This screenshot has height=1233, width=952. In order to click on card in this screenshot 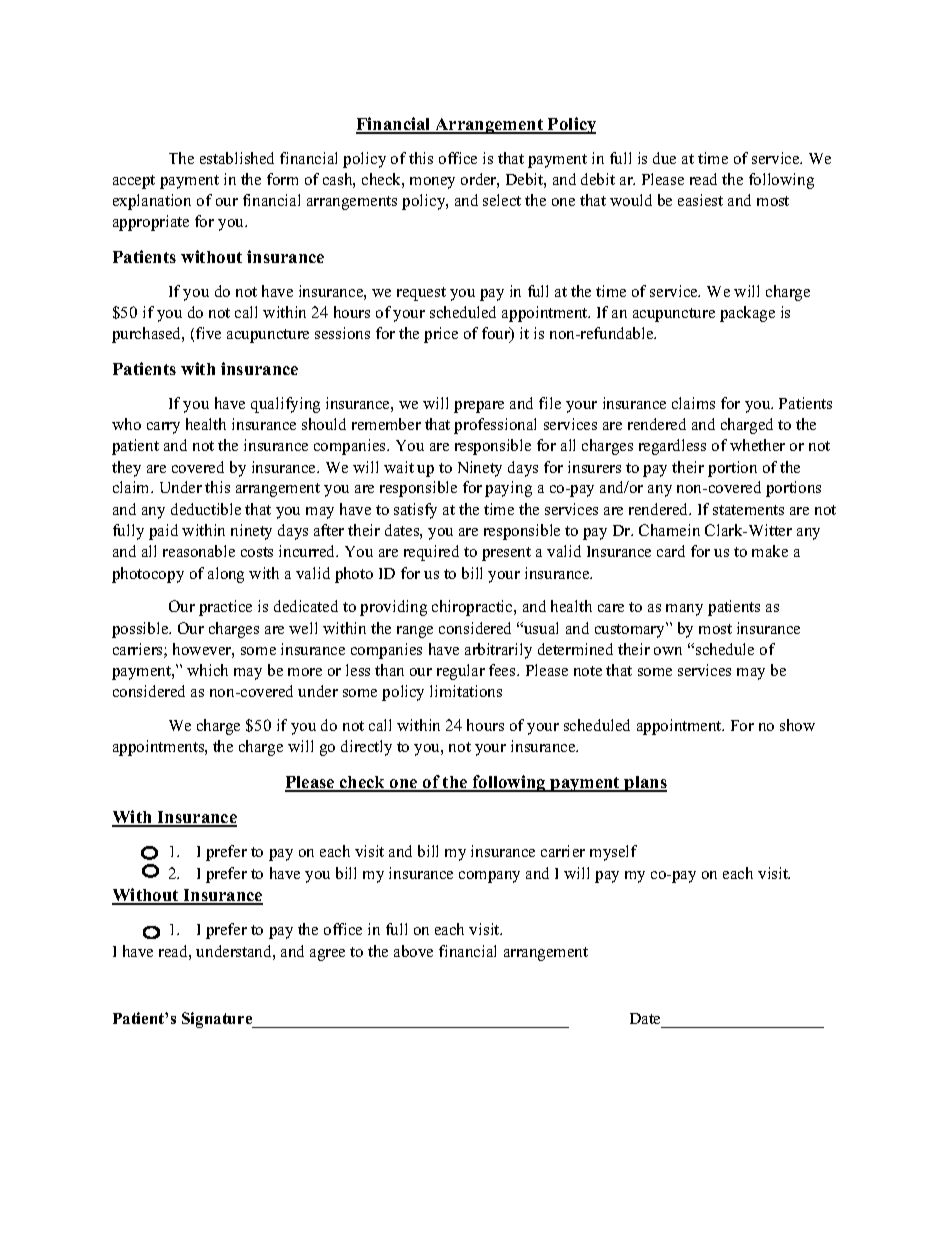, I will do `click(671, 551)`.
